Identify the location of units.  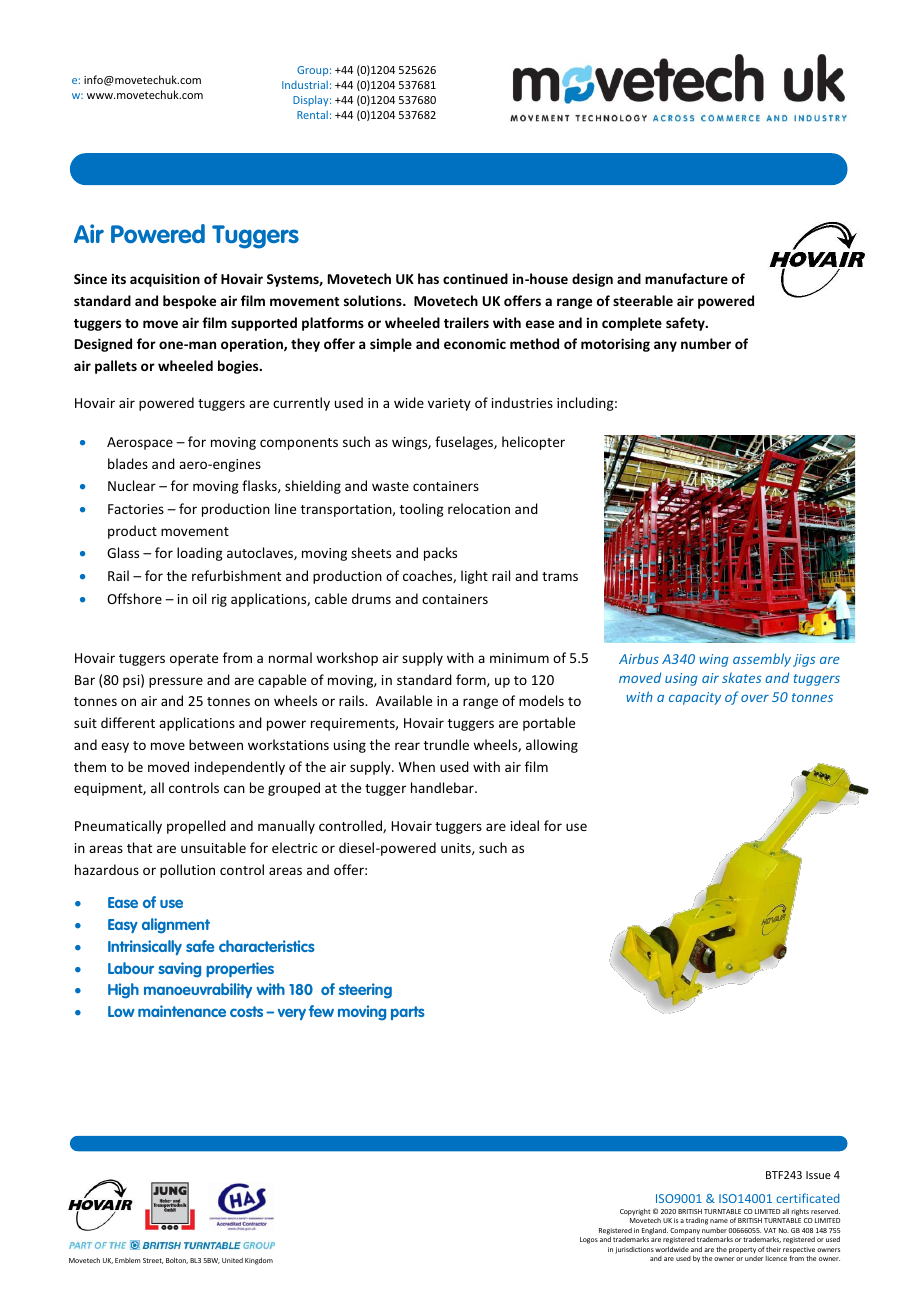
(457, 849).
